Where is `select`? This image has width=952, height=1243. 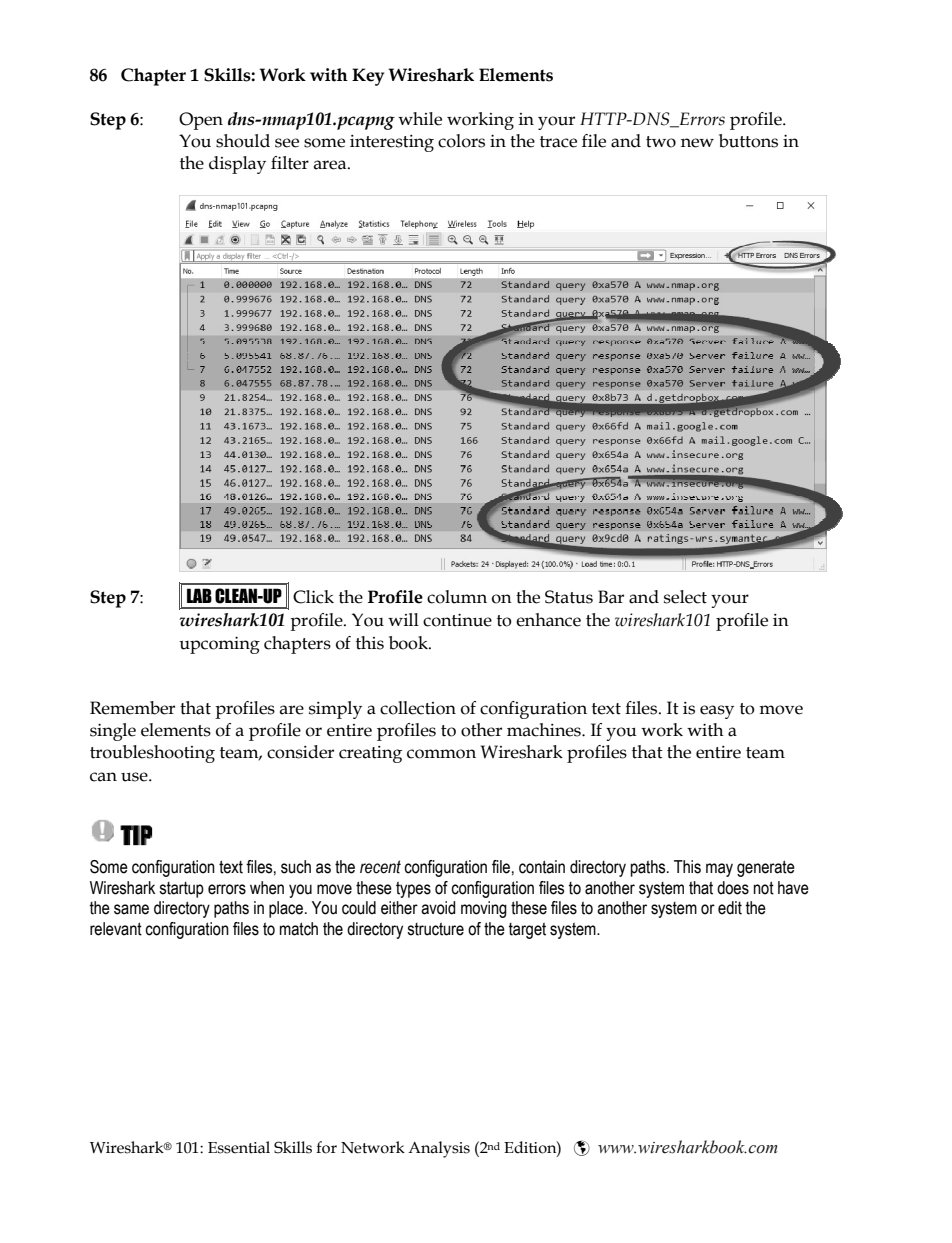 select is located at coordinates (685, 597).
